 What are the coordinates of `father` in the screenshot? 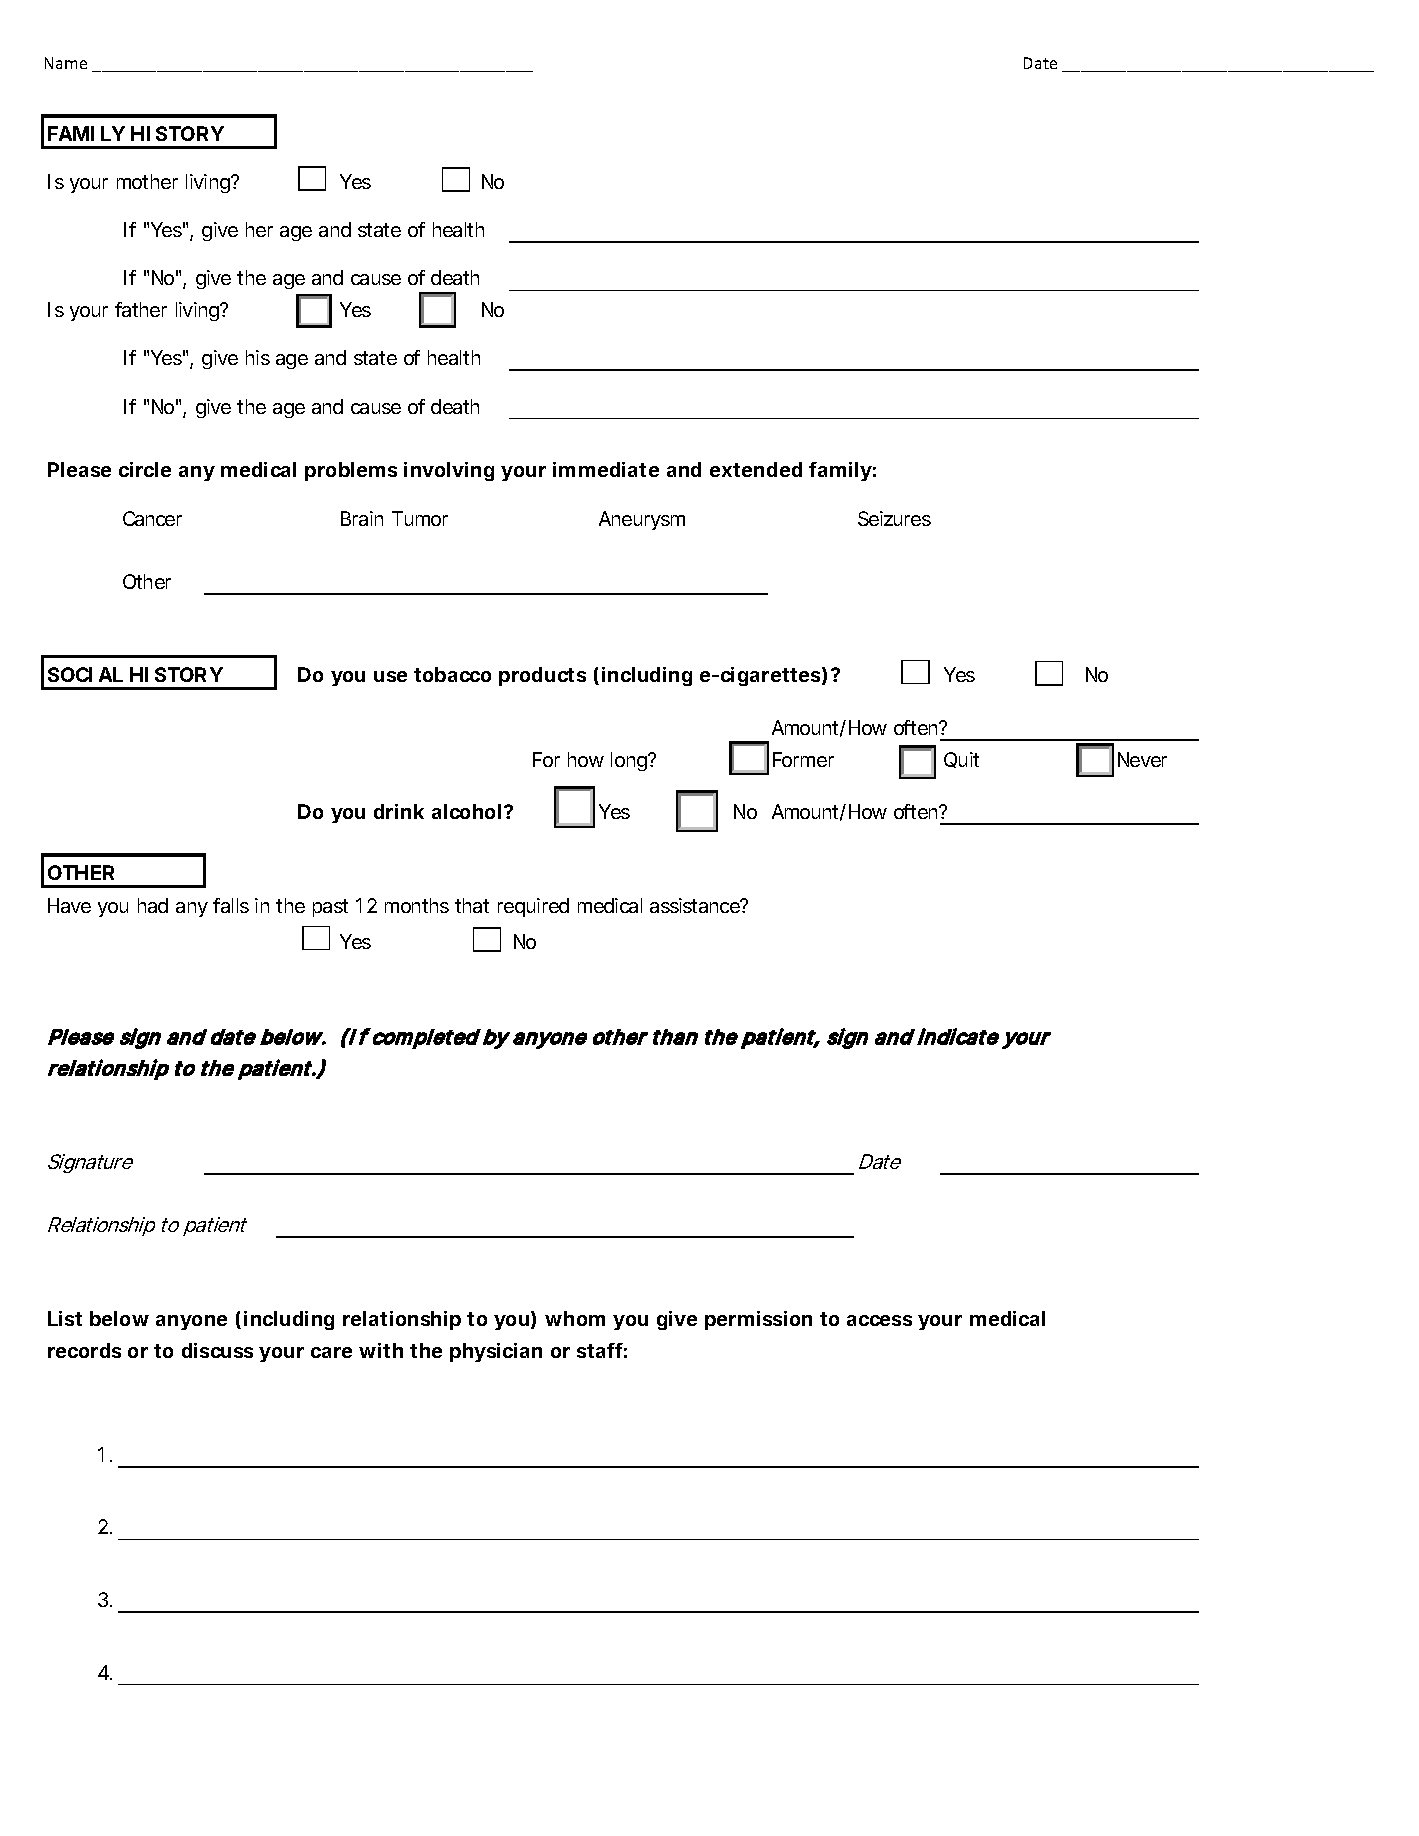 It's located at (141, 309).
